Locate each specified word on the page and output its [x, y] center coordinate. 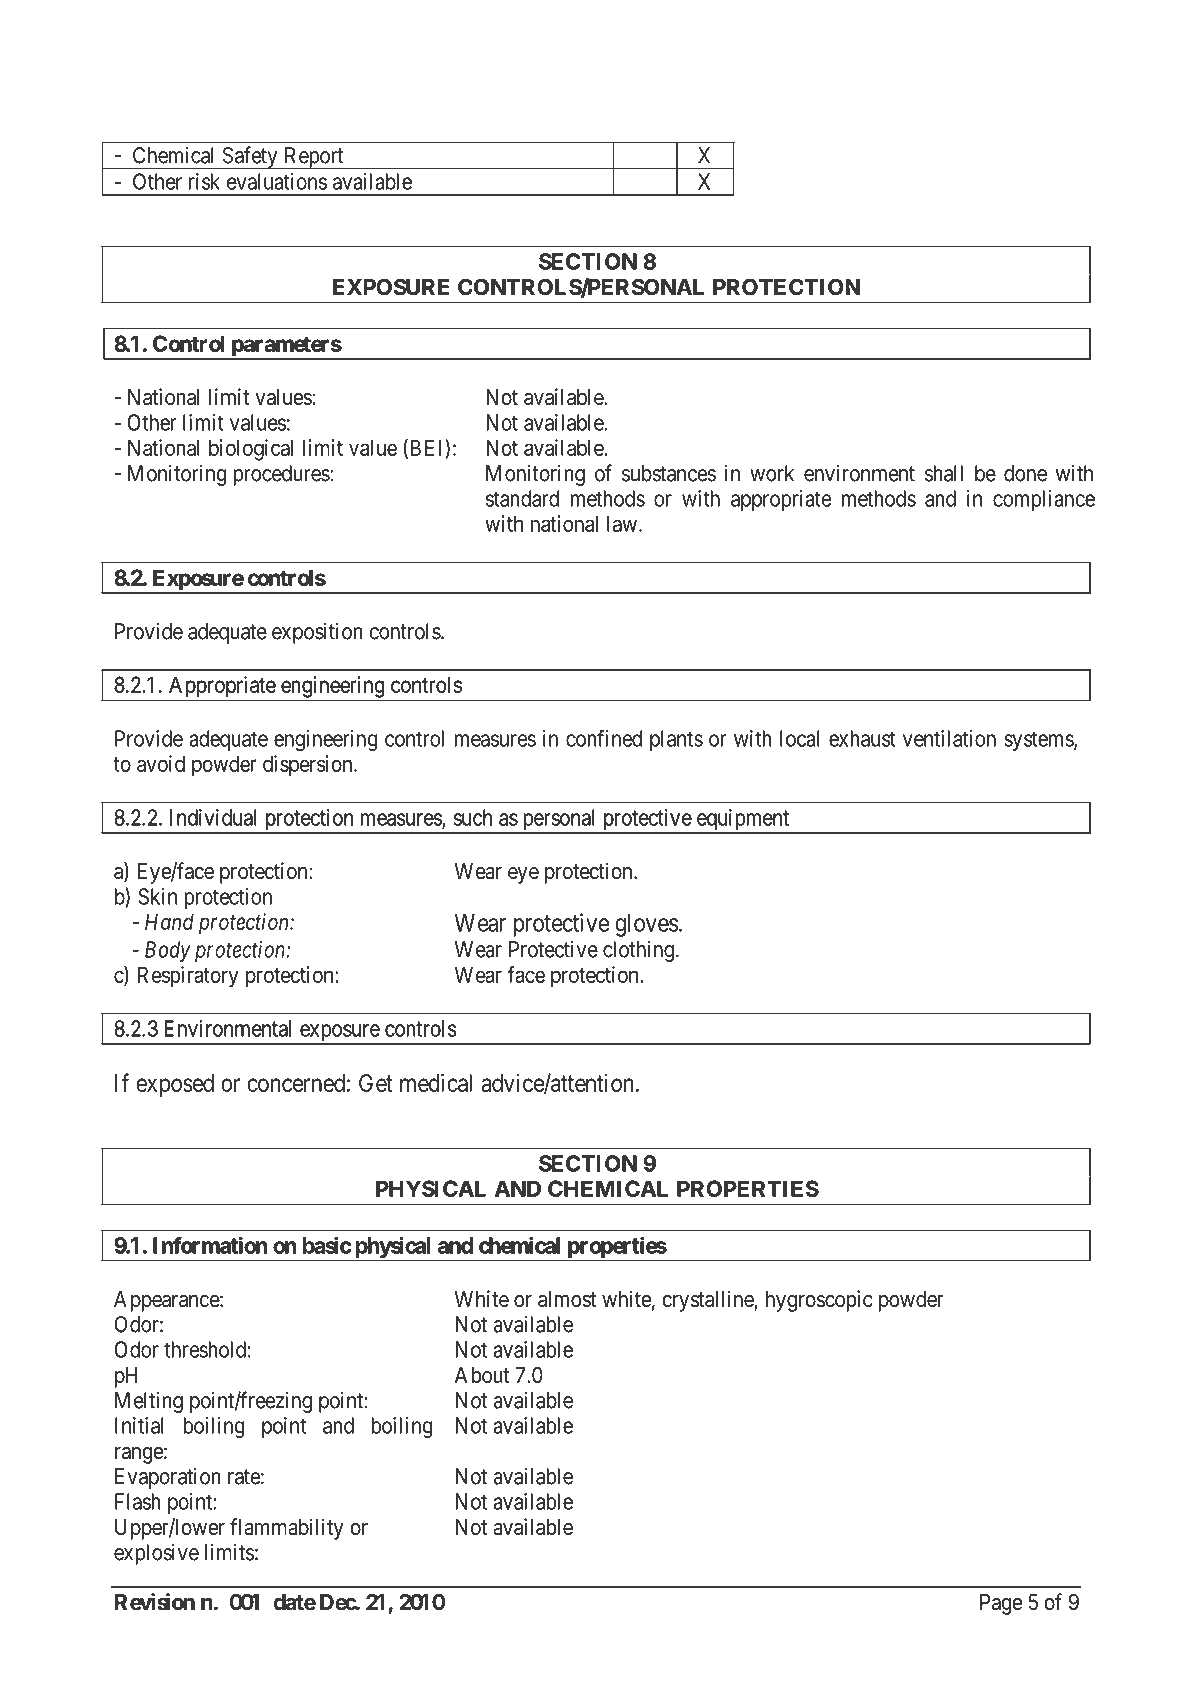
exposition [317, 633]
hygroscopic [819, 1301]
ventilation [949, 738]
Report [314, 158]
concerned [296, 1083]
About [482, 1375]
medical [436, 1082]
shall [944, 473]
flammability [287, 1529]
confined [604, 738]
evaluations [277, 181]
